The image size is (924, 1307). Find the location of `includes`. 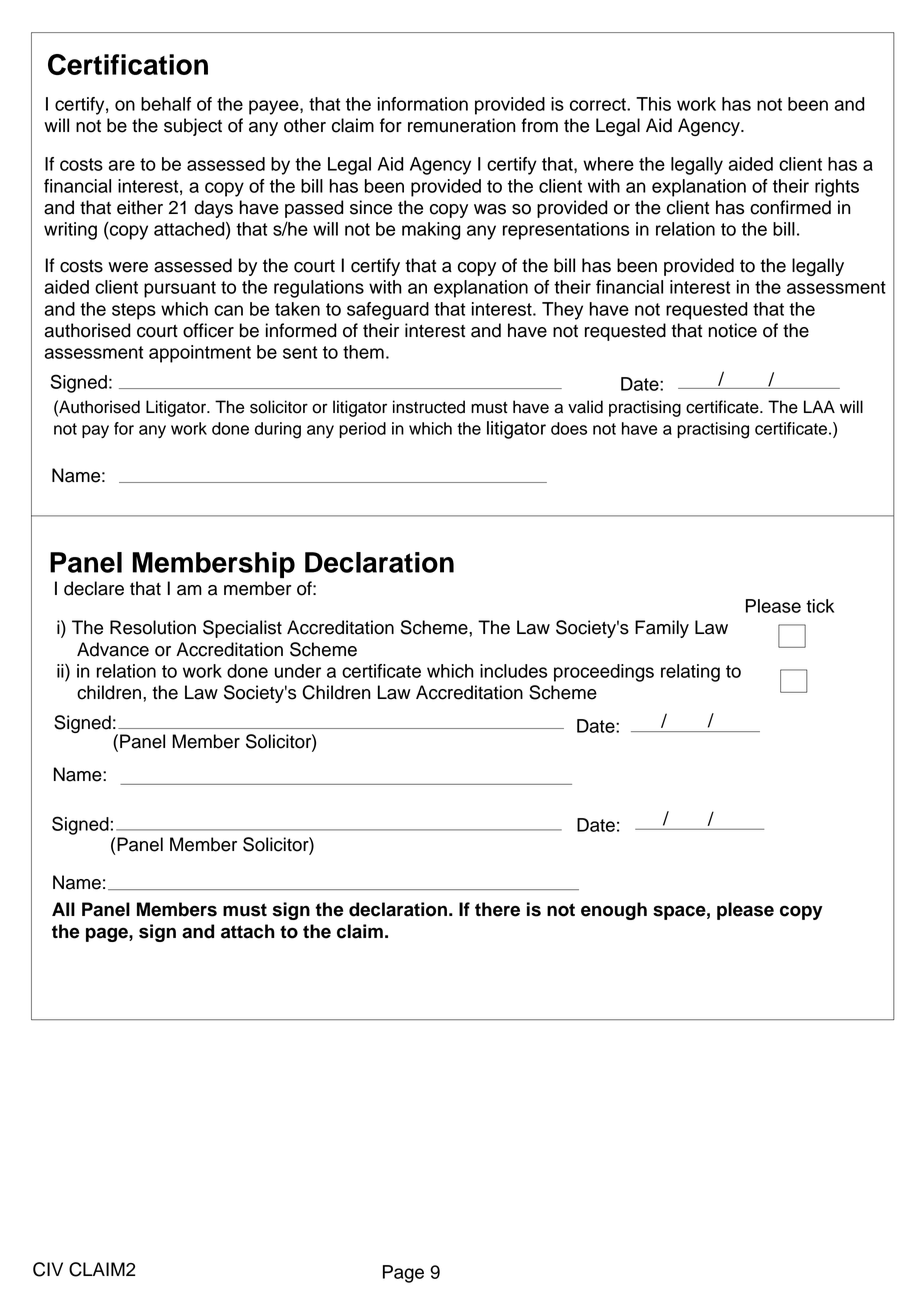

includes is located at coordinates (513, 671).
